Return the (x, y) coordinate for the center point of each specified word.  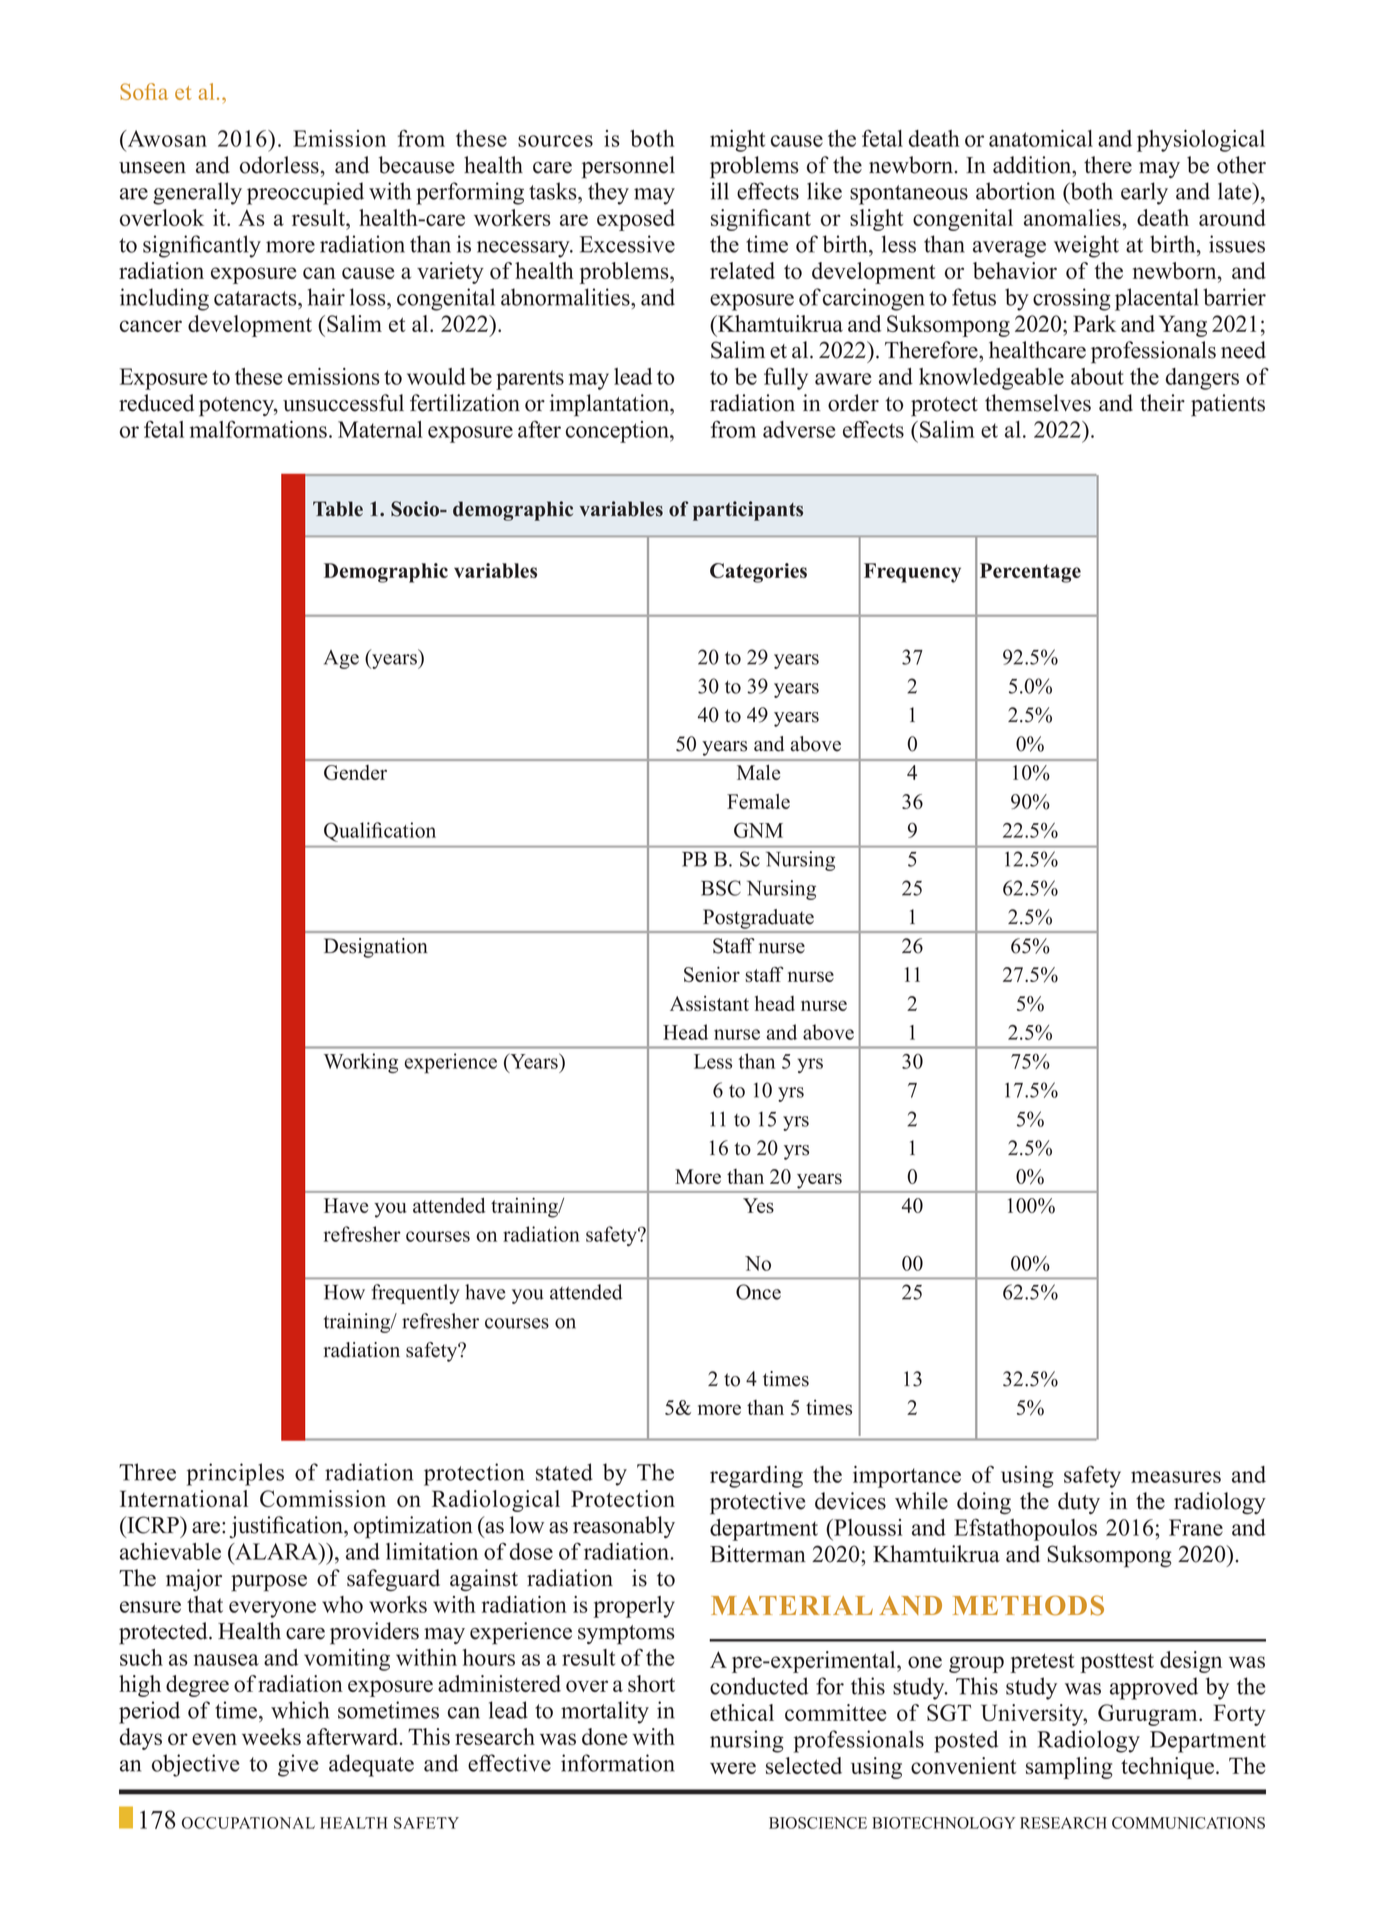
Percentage (1030, 573)
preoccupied (305, 193)
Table (338, 509)
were (733, 1768)
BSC (721, 888)
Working (361, 1063)
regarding (756, 1477)
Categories (758, 573)
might (738, 141)
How (344, 1292)
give (298, 1765)
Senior (712, 974)
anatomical (1041, 138)
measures (1176, 1477)
